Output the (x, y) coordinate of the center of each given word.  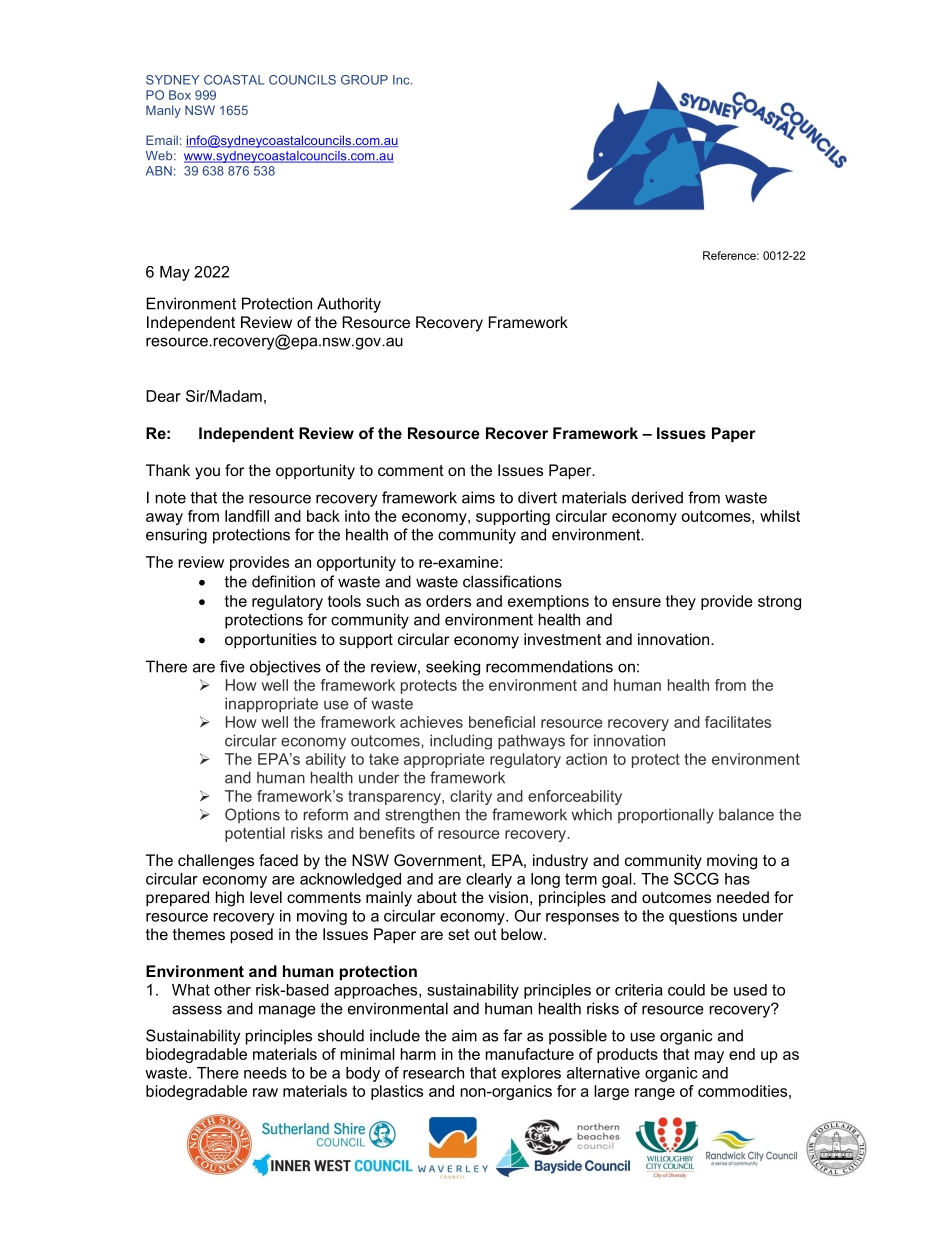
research (433, 1073)
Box (180, 95)
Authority (349, 305)
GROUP (364, 80)
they (681, 602)
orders (448, 601)
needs (265, 1073)
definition (283, 581)
